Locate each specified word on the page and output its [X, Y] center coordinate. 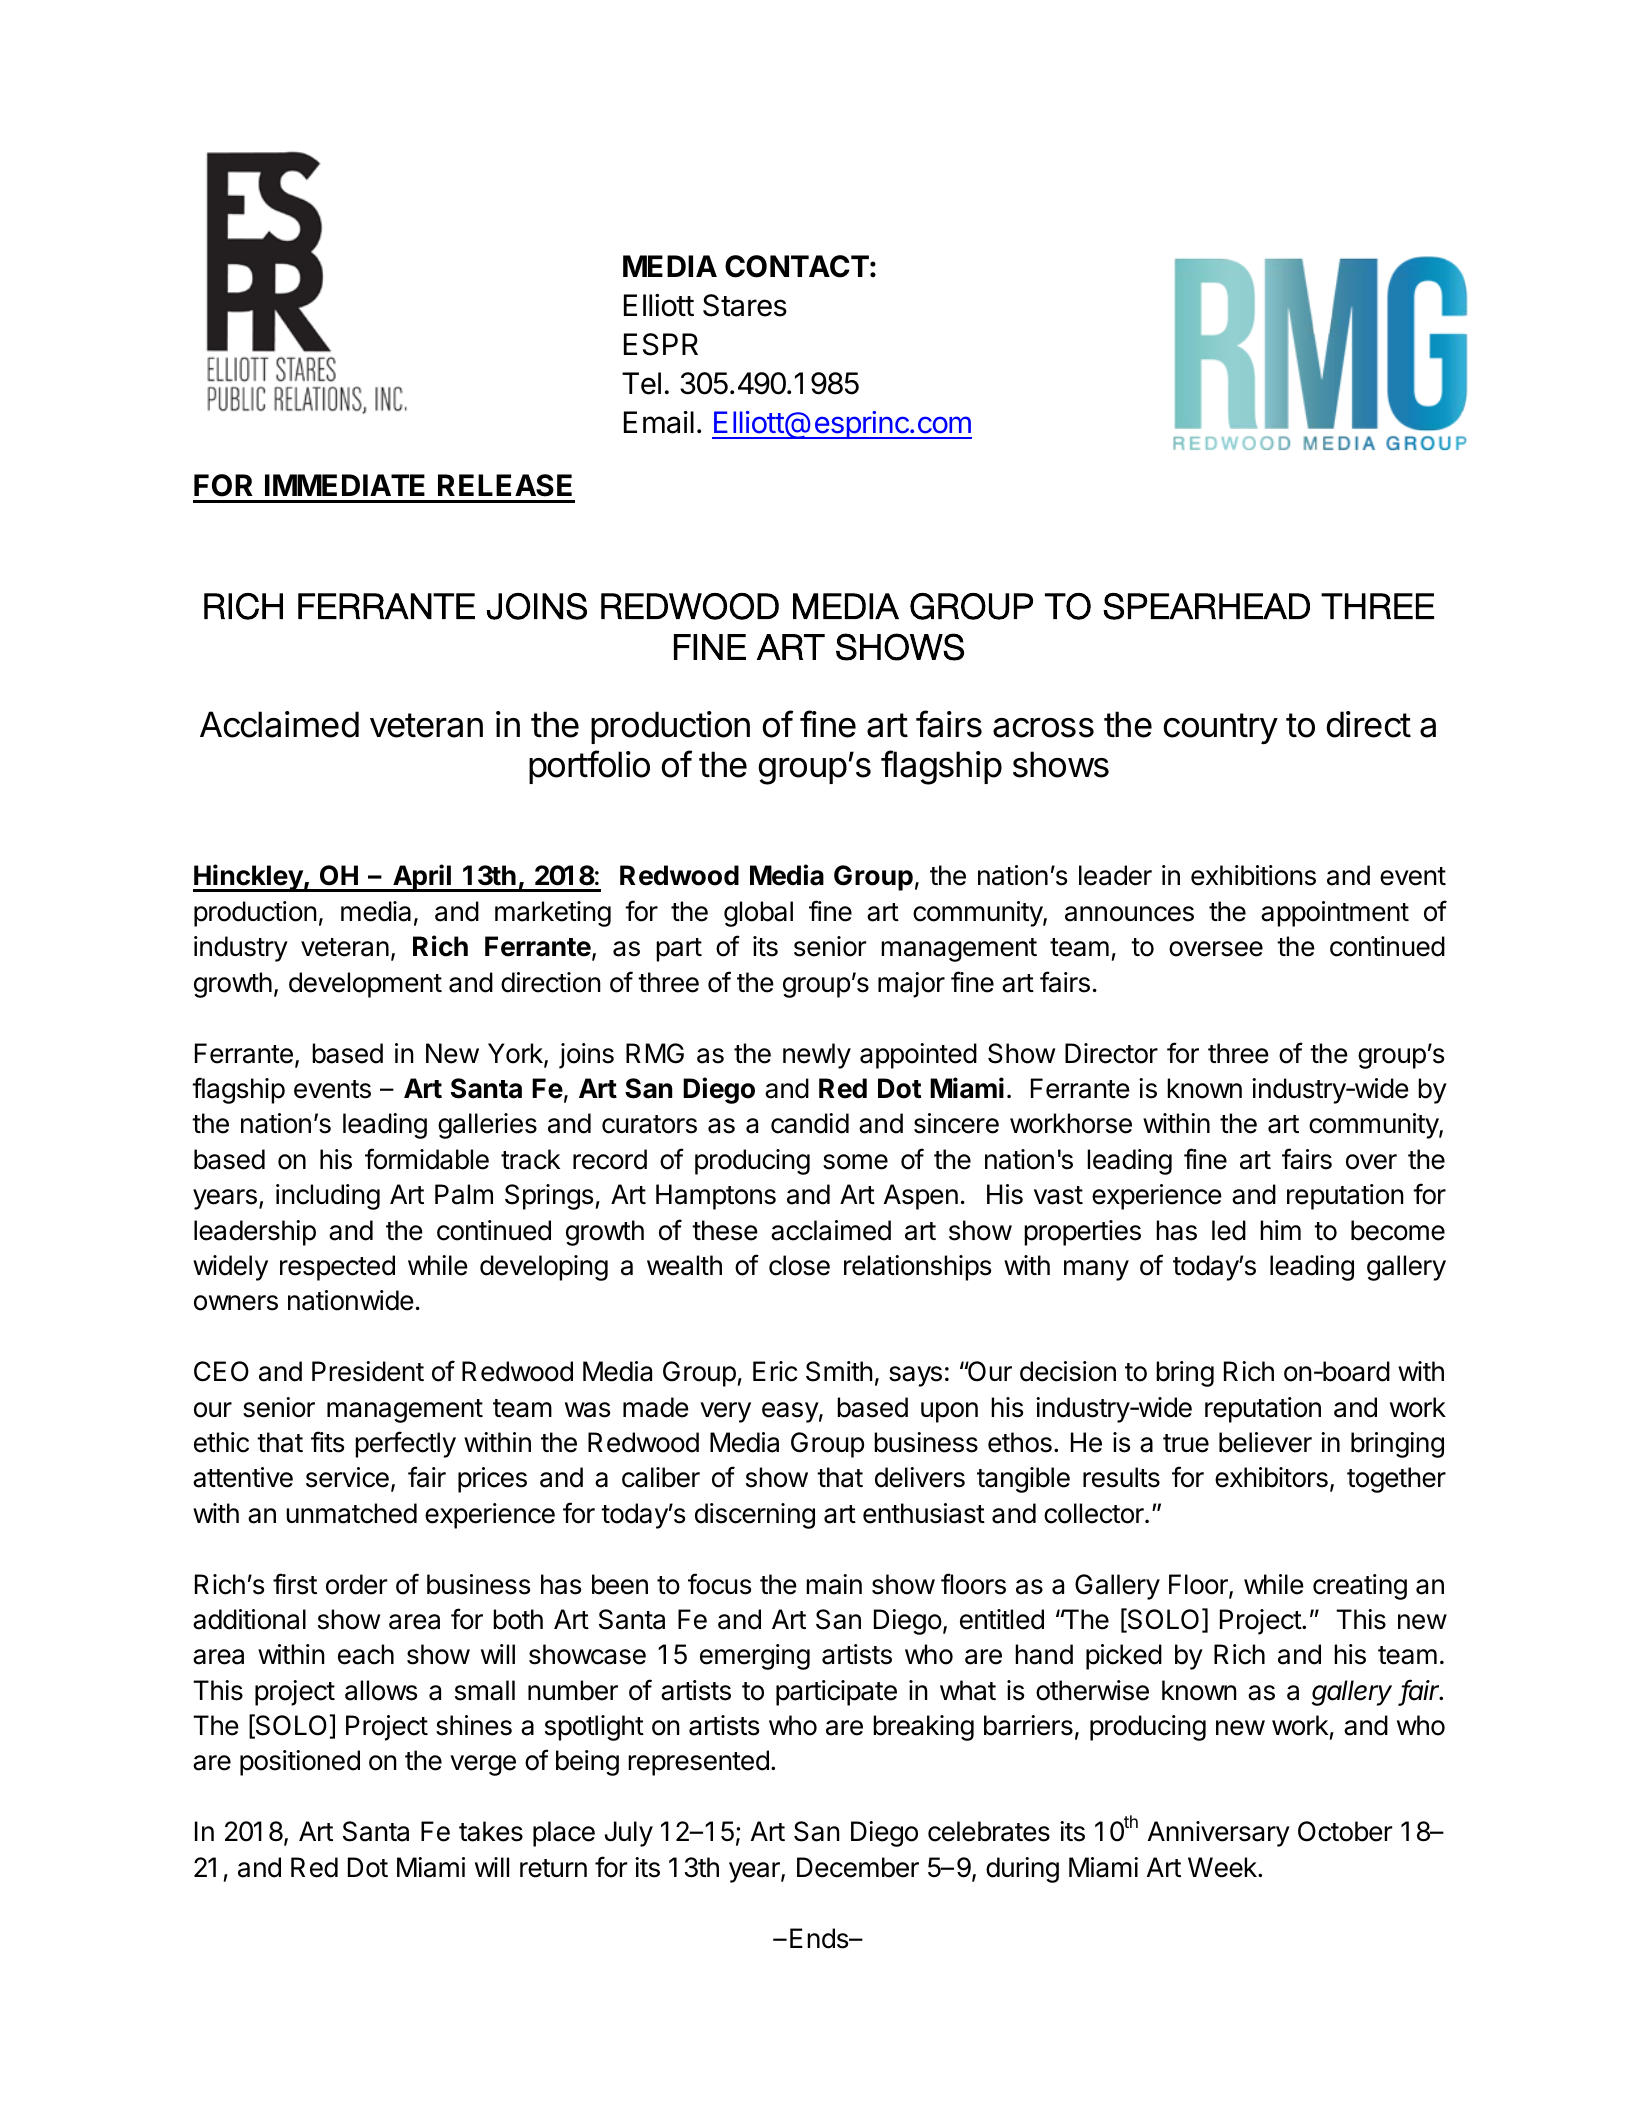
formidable [427, 1159]
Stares [745, 305]
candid [810, 1123]
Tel [641, 383]
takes [491, 1831]
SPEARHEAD [1206, 606]
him [1280, 1230]
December [858, 1867]
